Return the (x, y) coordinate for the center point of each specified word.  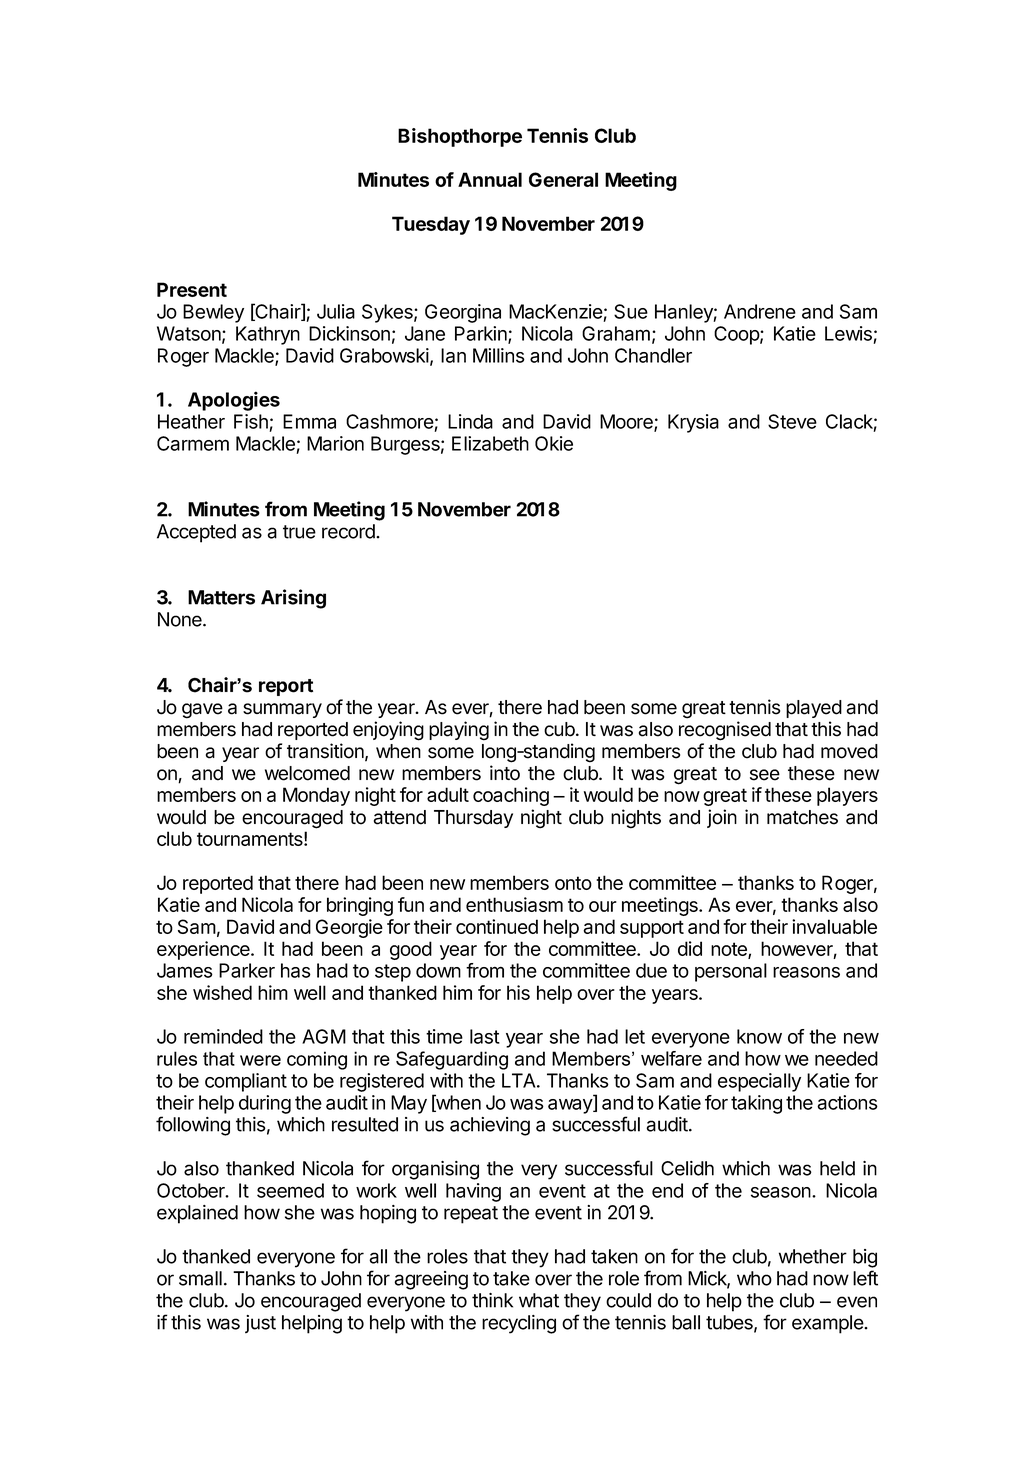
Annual (490, 179)
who (754, 1278)
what (539, 1300)
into (505, 773)
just (260, 1324)
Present (192, 289)
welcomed (307, 773)
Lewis (848, 333)
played (814, 709)
